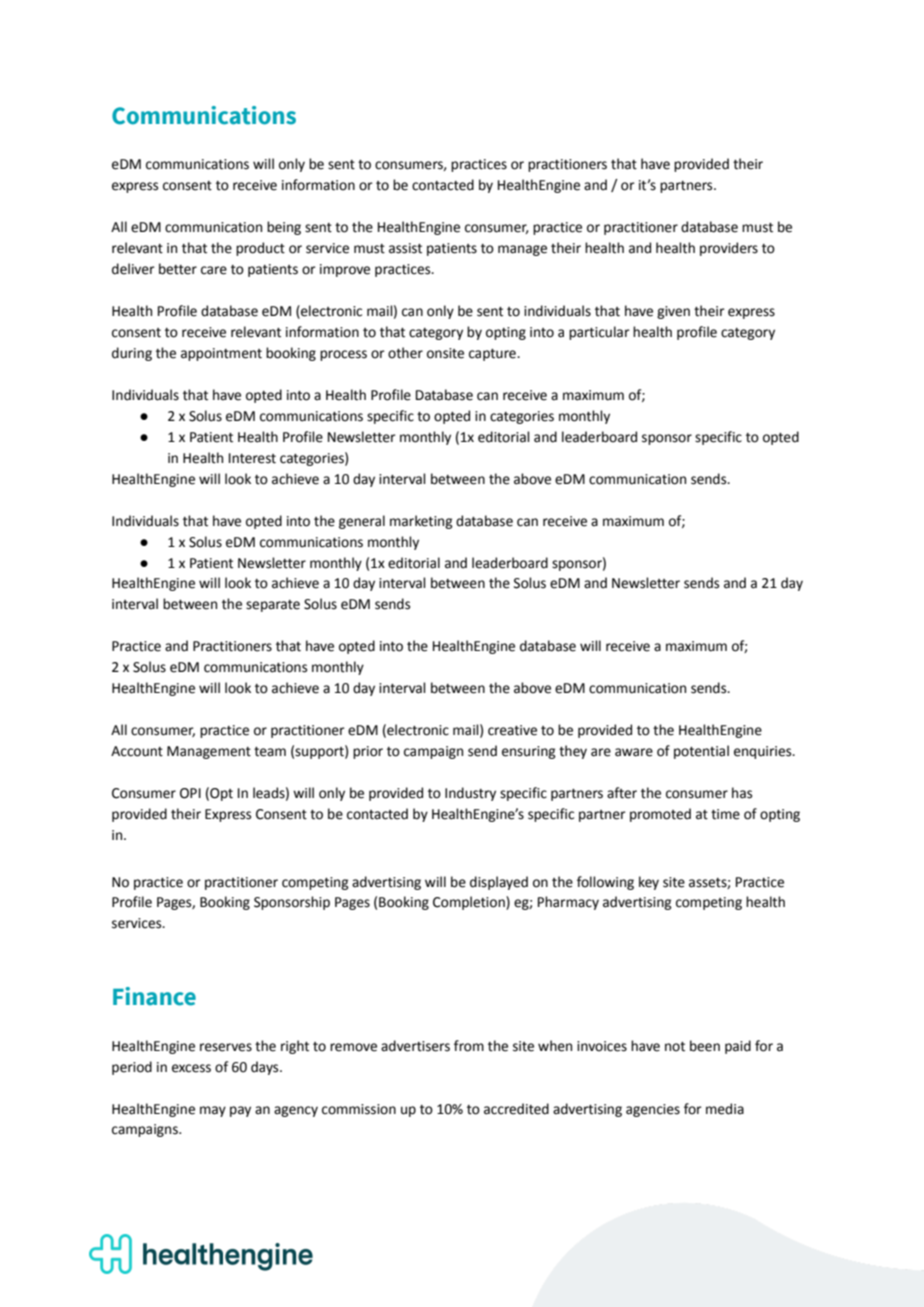 This image has width=924, height=1307. What do you see at coordinates (405, 248) in the image?
I see `assist` at bounding box center [405, 248].
